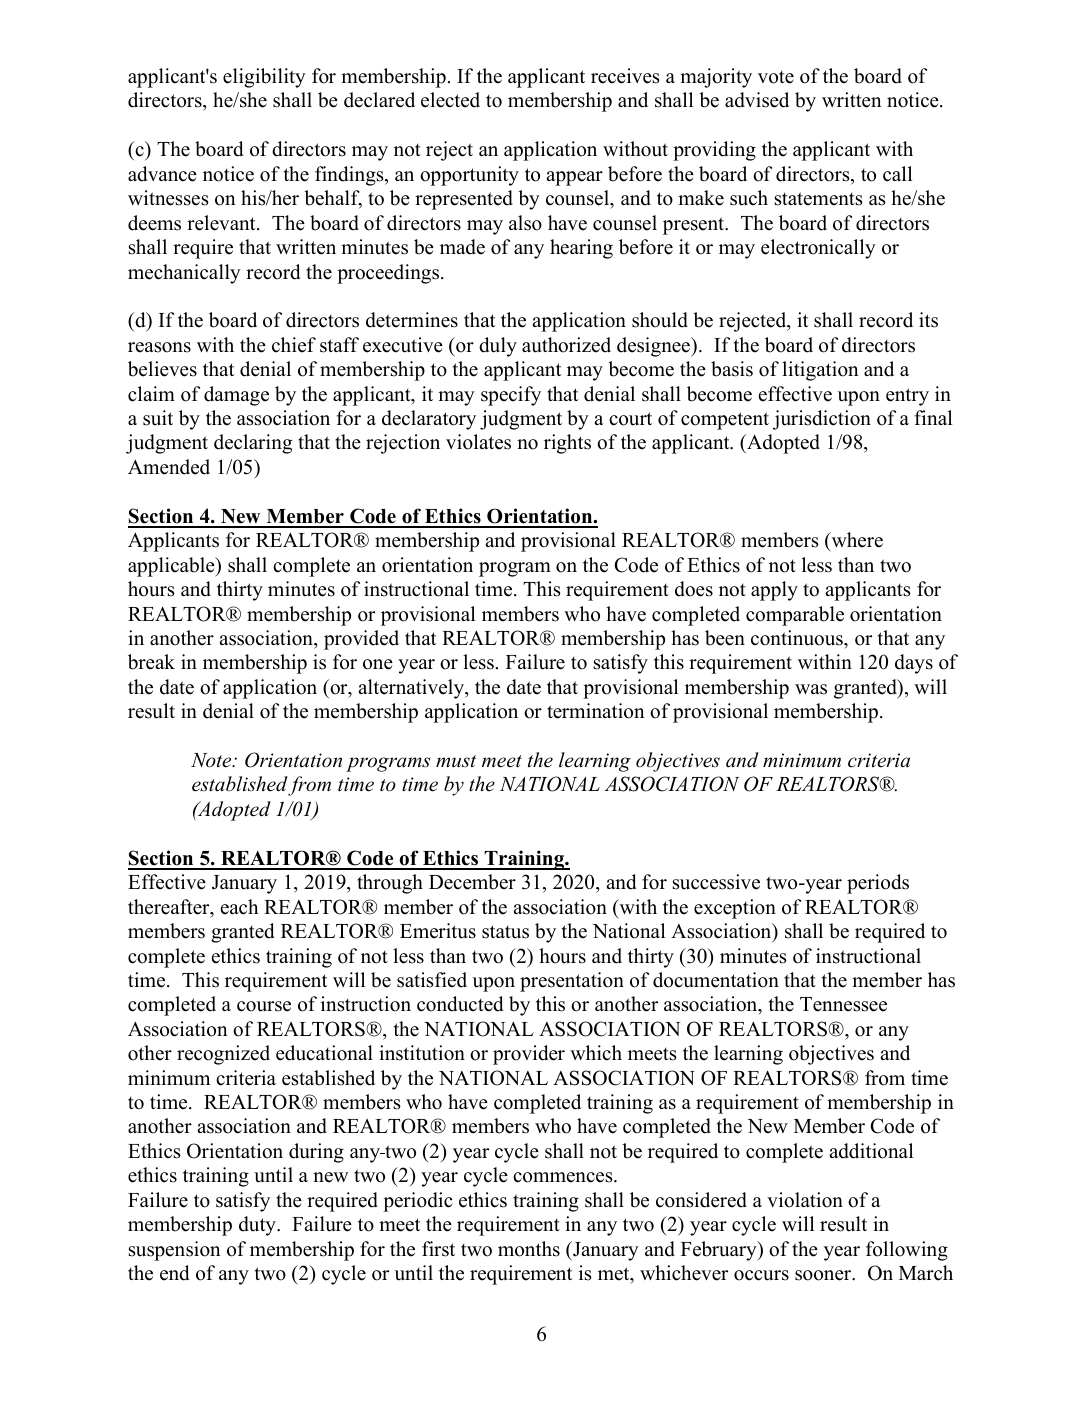 The image size is (1083, 1402). I want to click on termination, so click(596, 711).
